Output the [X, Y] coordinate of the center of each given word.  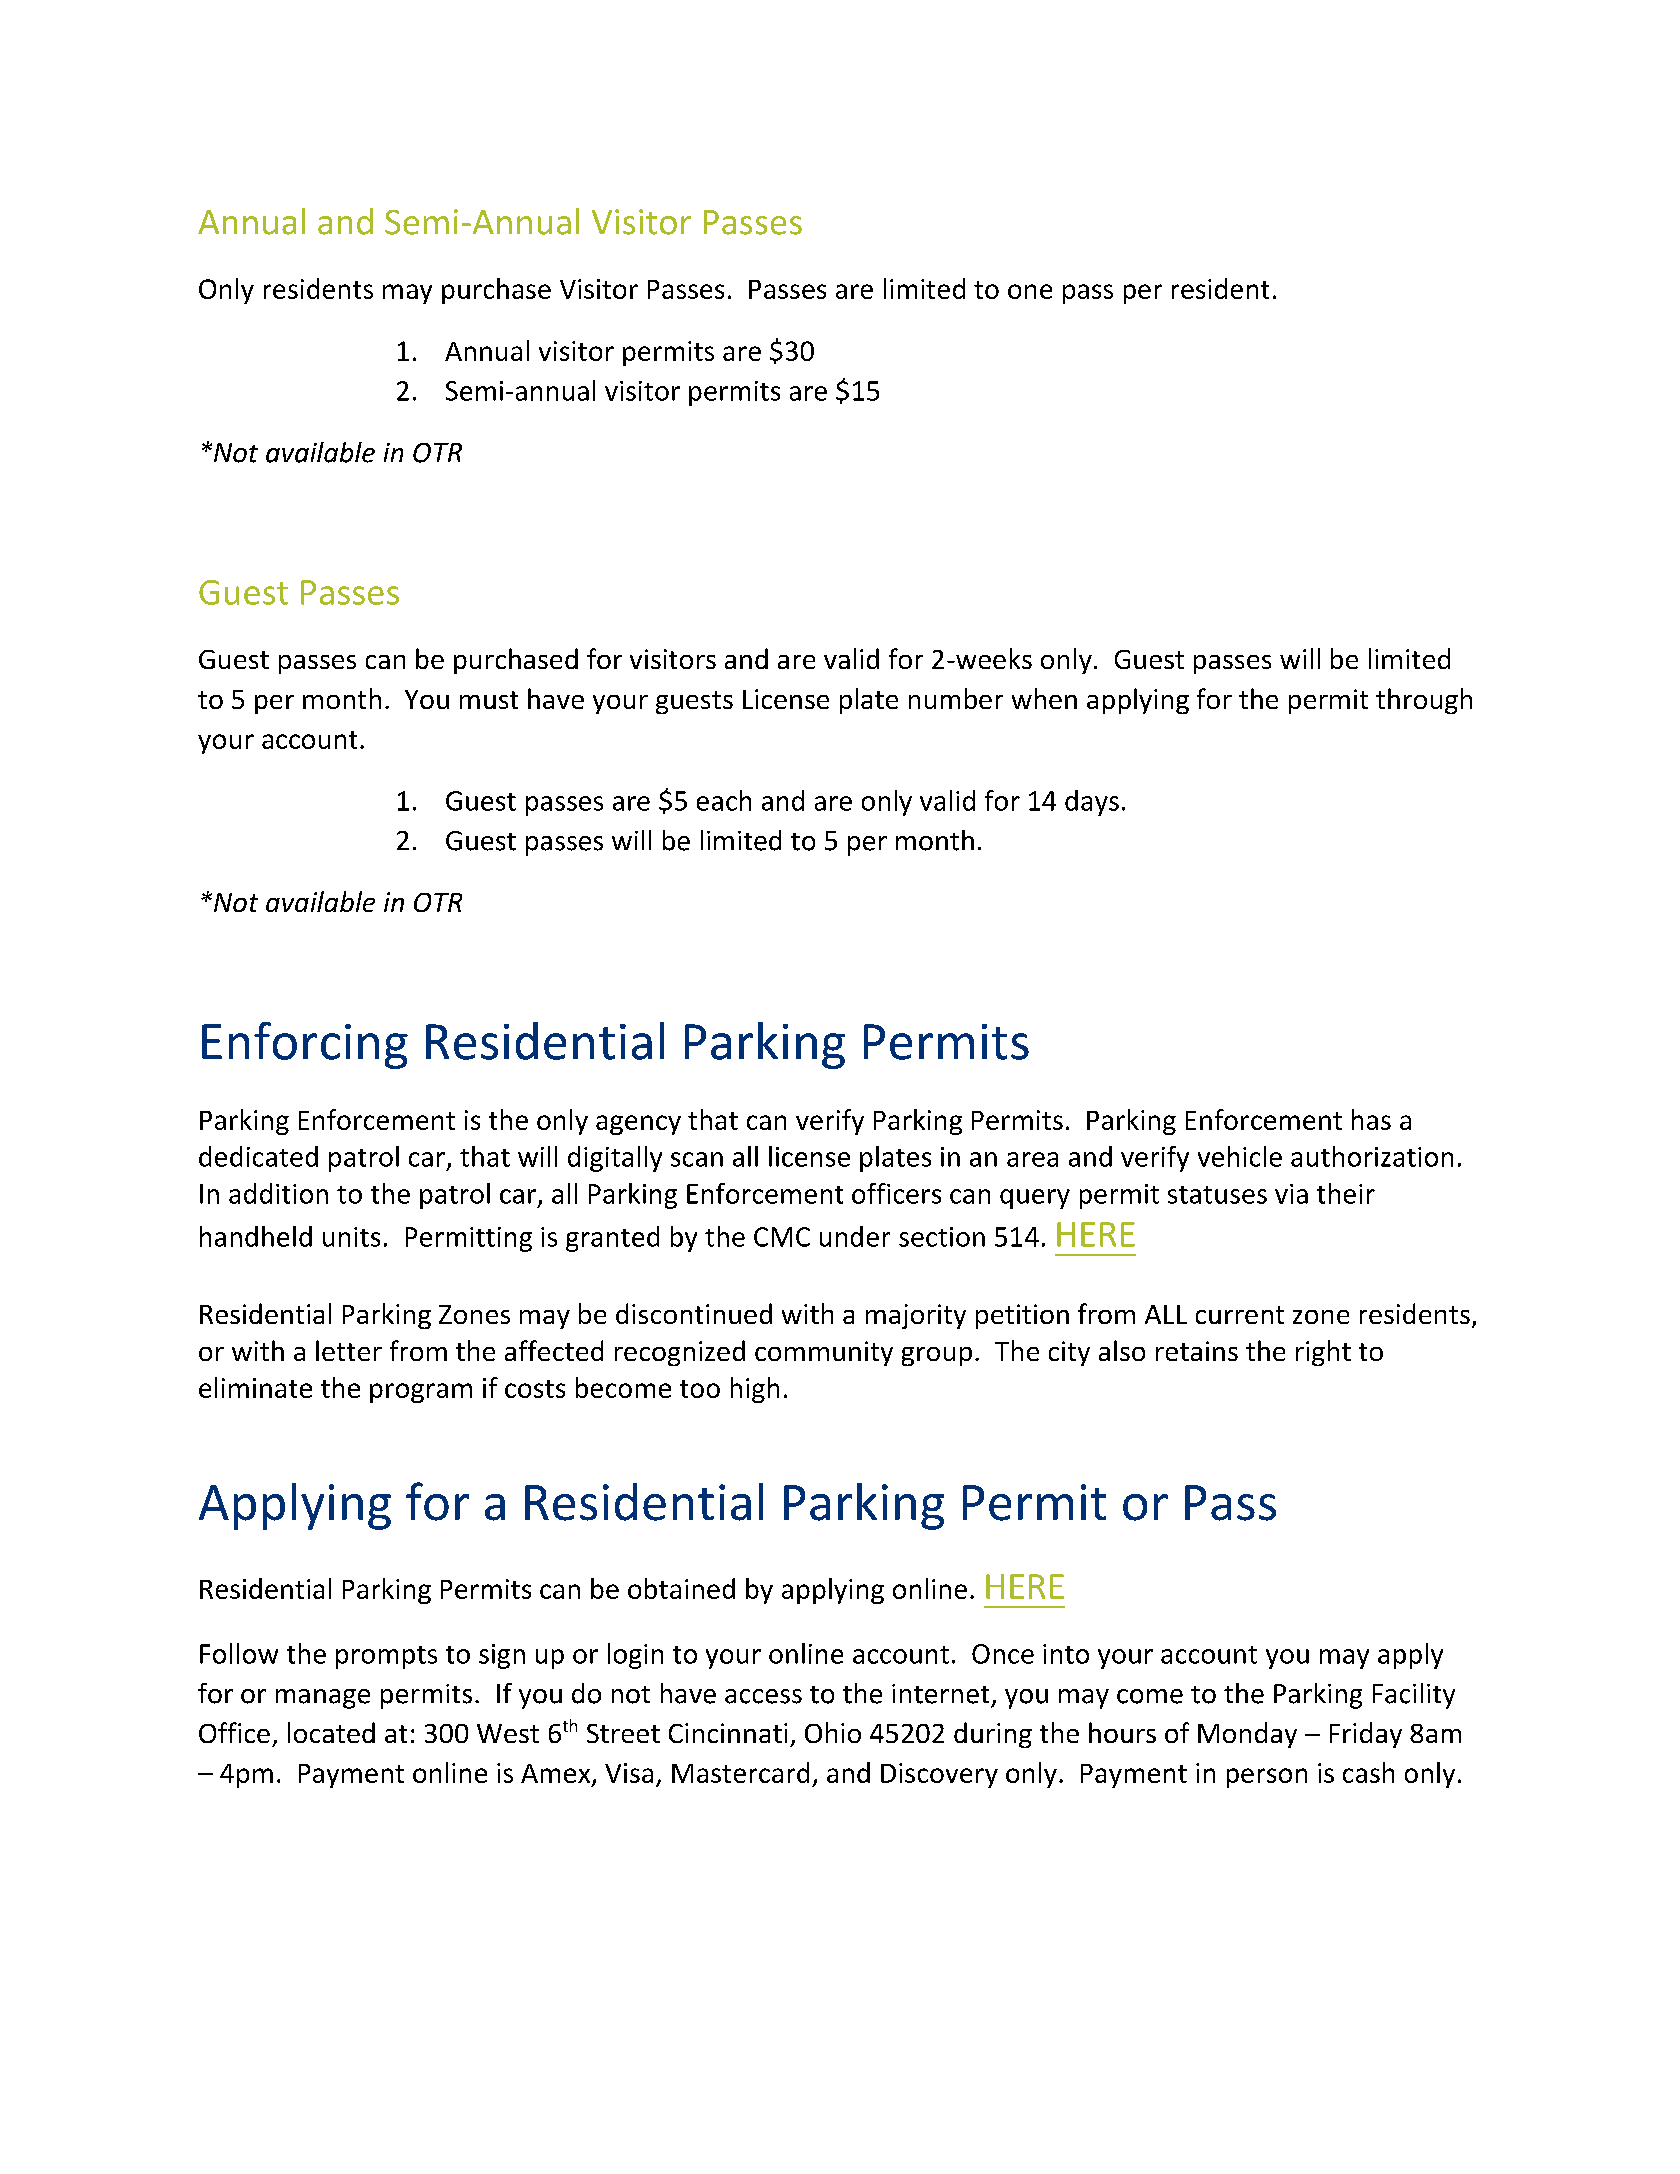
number [956, 698]
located [331, 1732]
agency [638, 1125]
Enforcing [305, 1045]
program [421, 1393]
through [1424, 701]
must [489, 700]
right [1323, 1353]
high [755, 1390]
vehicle [1240, 1156]
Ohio [833, 1732]
